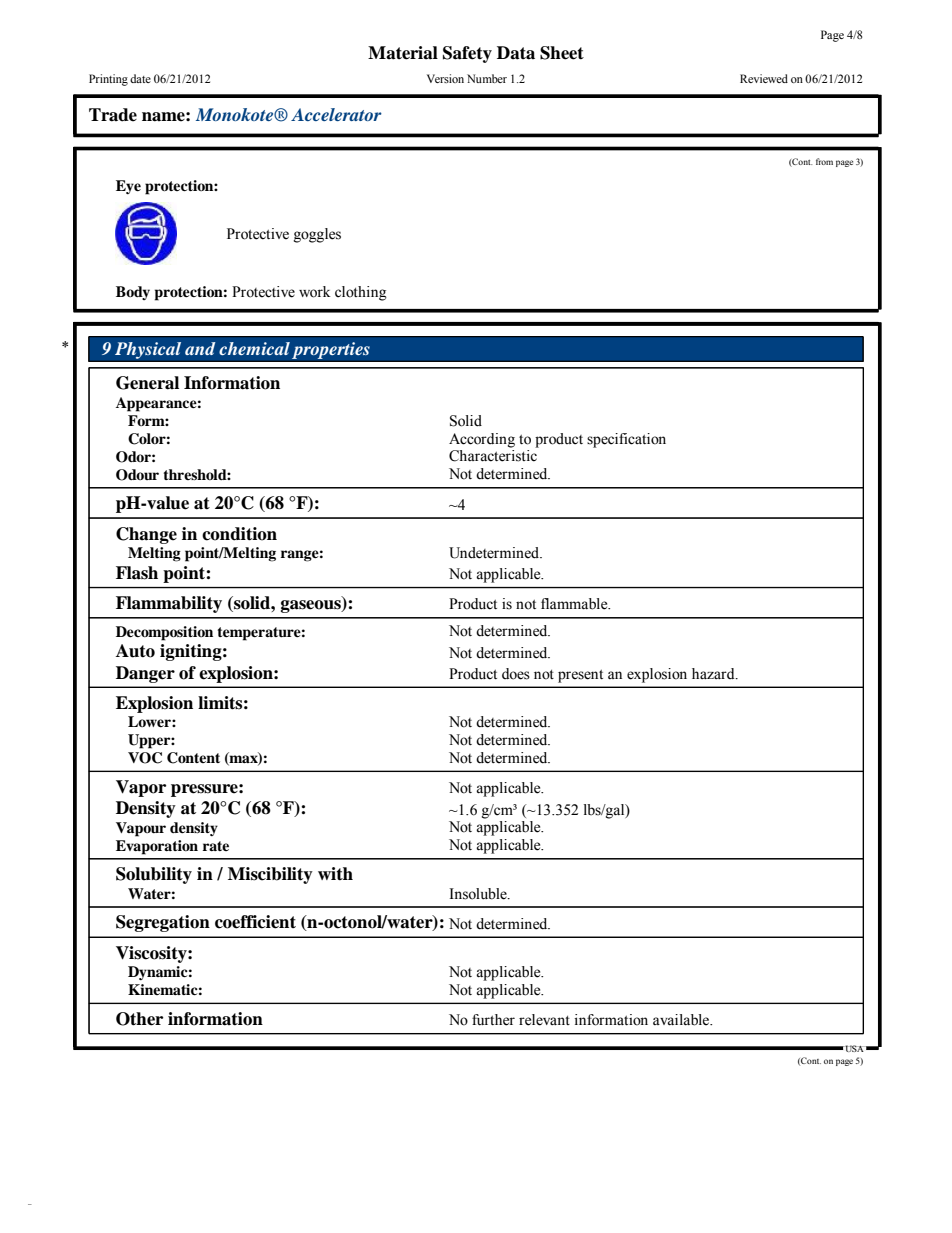  Describe the element at coordinates (145, 758) in the document. I see `VOC` at that location.
